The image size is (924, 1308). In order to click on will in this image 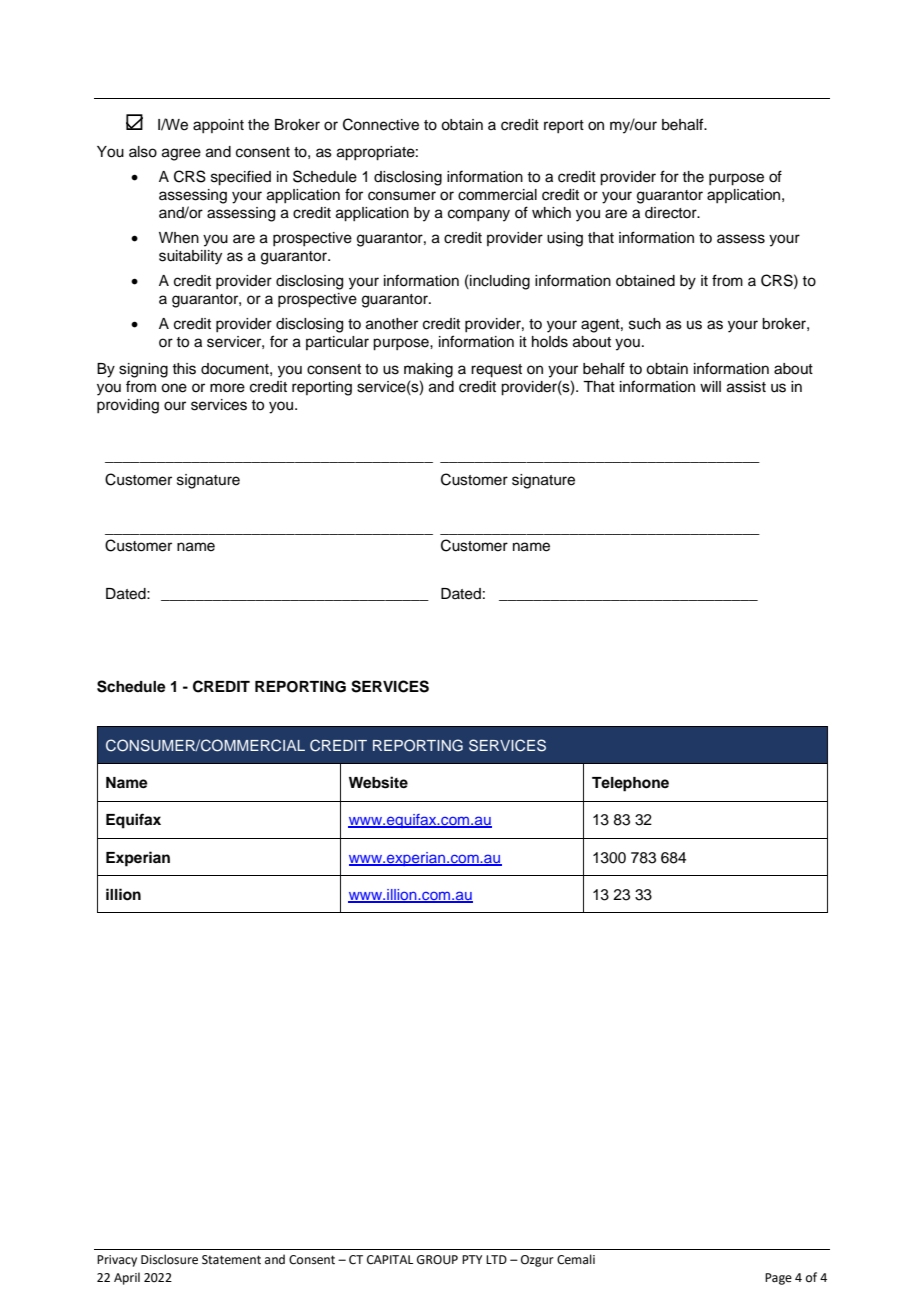, I will do `click(710, 386)`.
